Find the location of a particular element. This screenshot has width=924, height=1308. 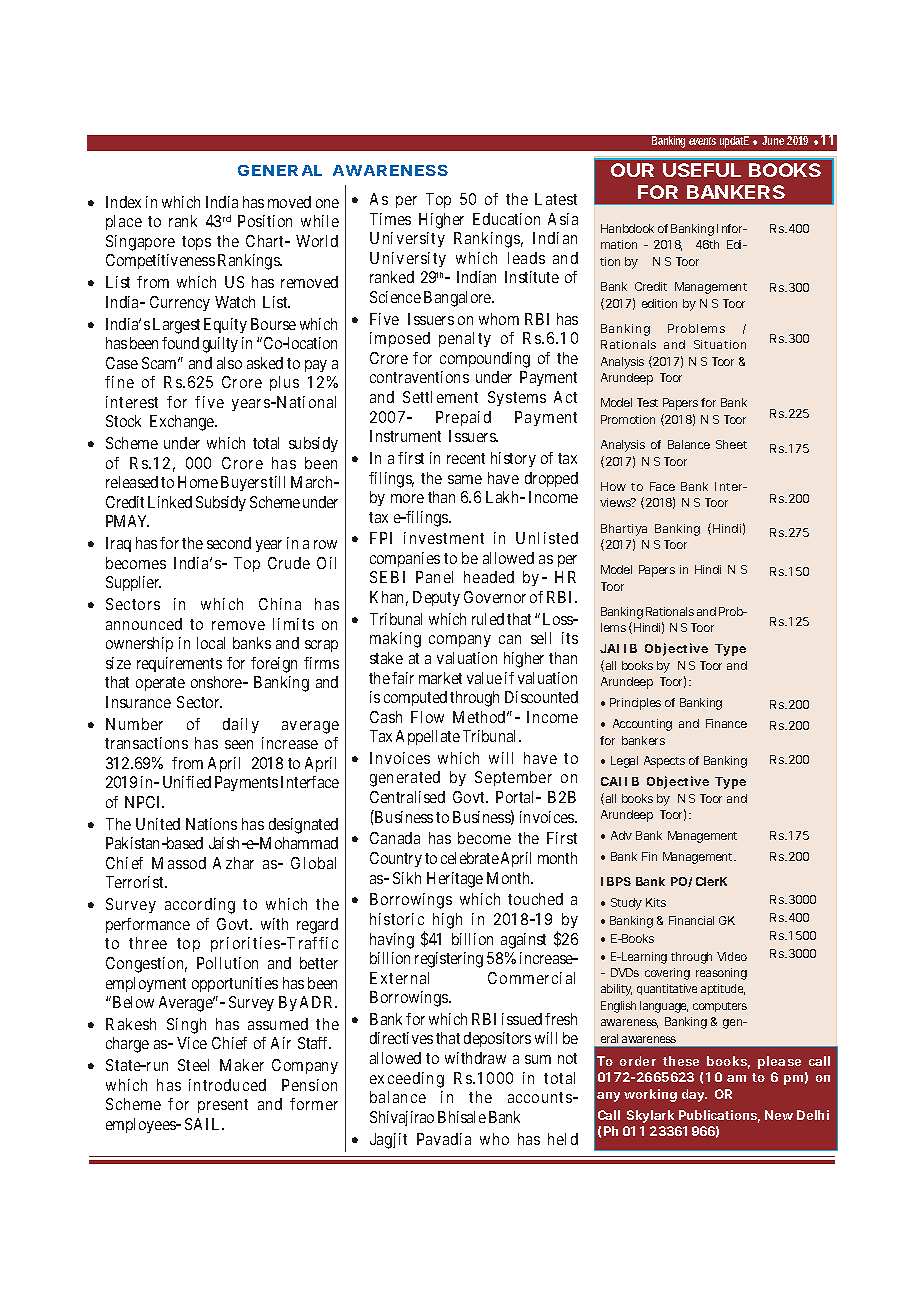

USEFUL is located at coordinates (702, 170).
